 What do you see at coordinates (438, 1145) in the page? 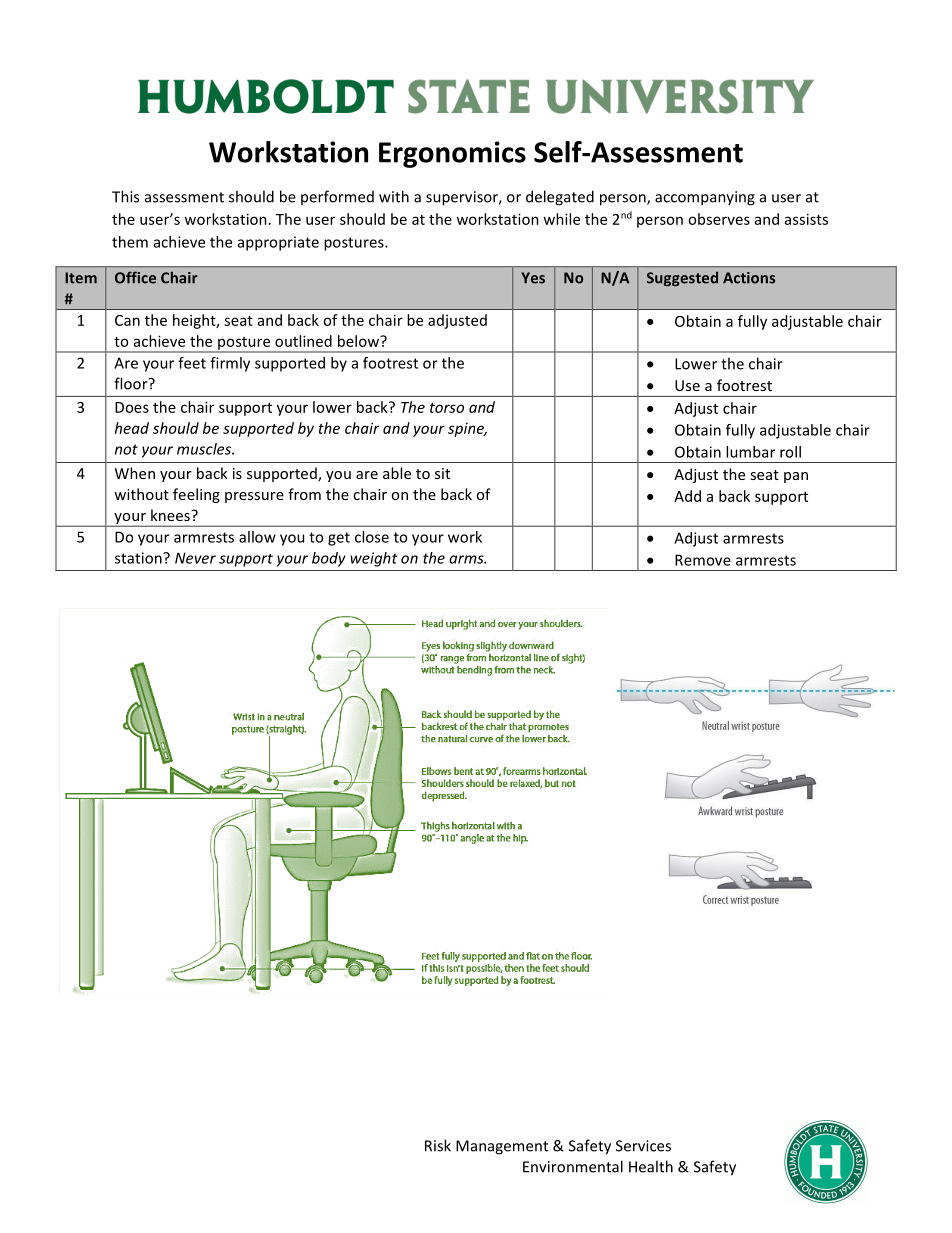
I see `Risk` at bounding box center [438, 1145].
